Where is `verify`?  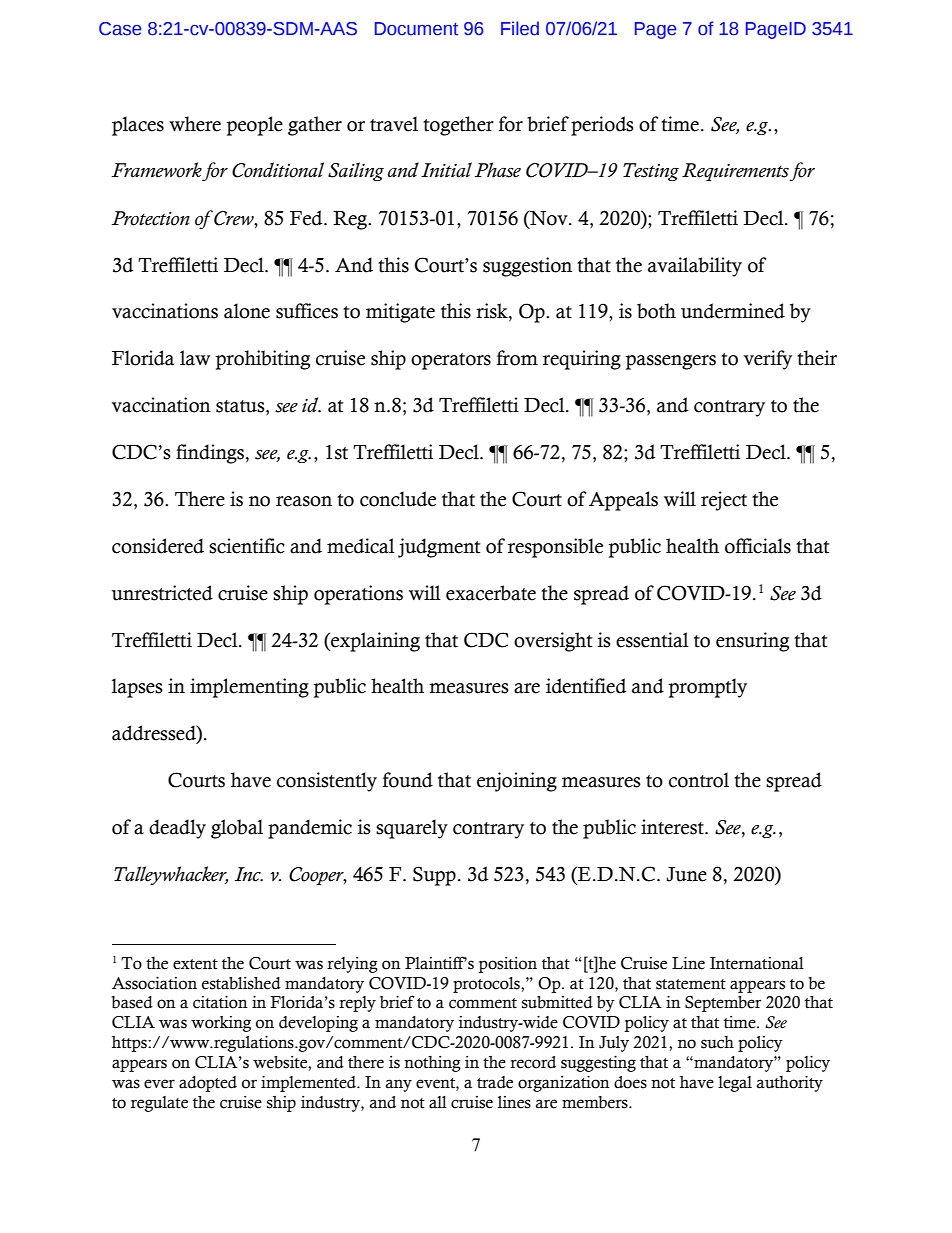 verify is located at coordinates (768, 360).
